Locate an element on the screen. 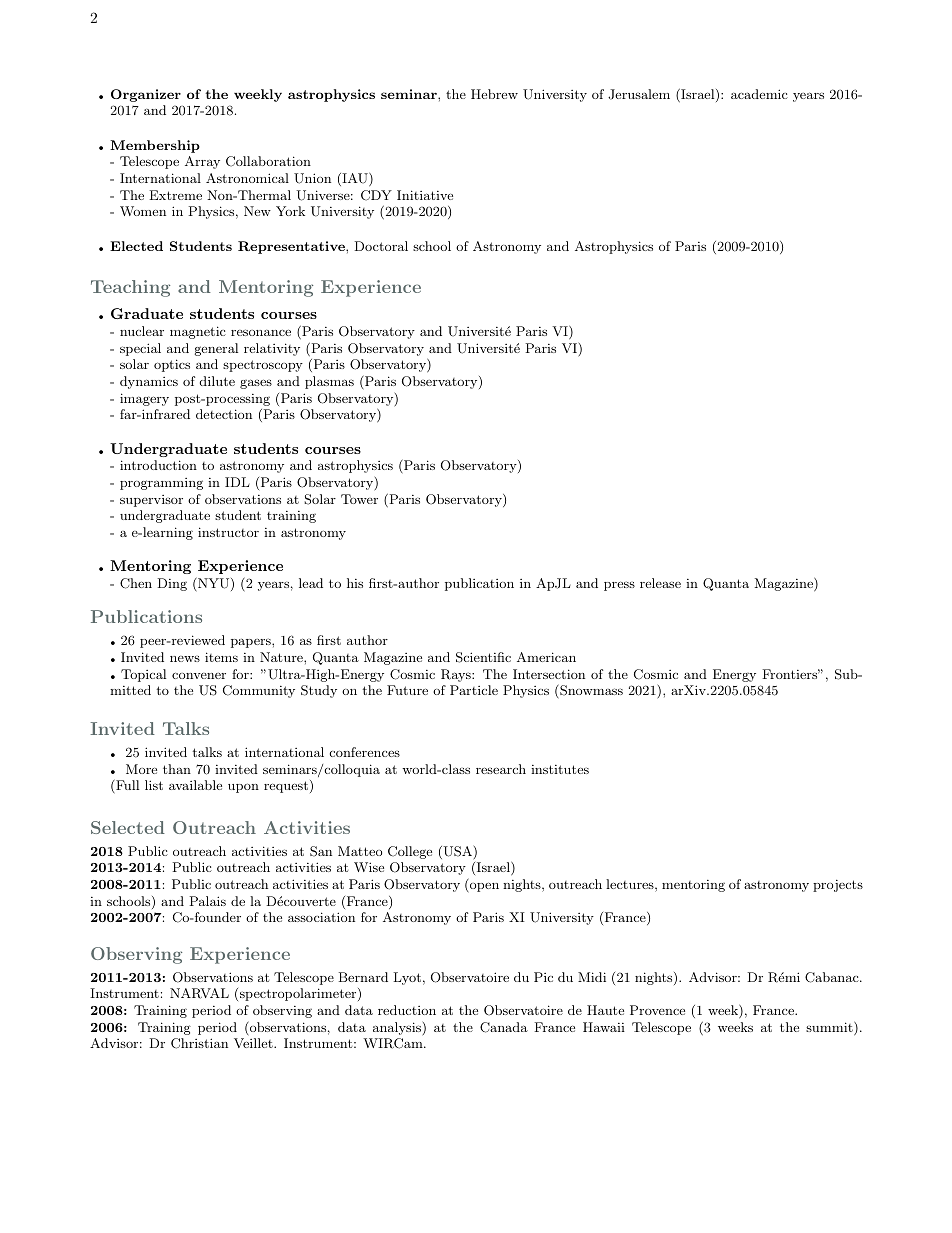  academic is located at coordinates (759, 94).
